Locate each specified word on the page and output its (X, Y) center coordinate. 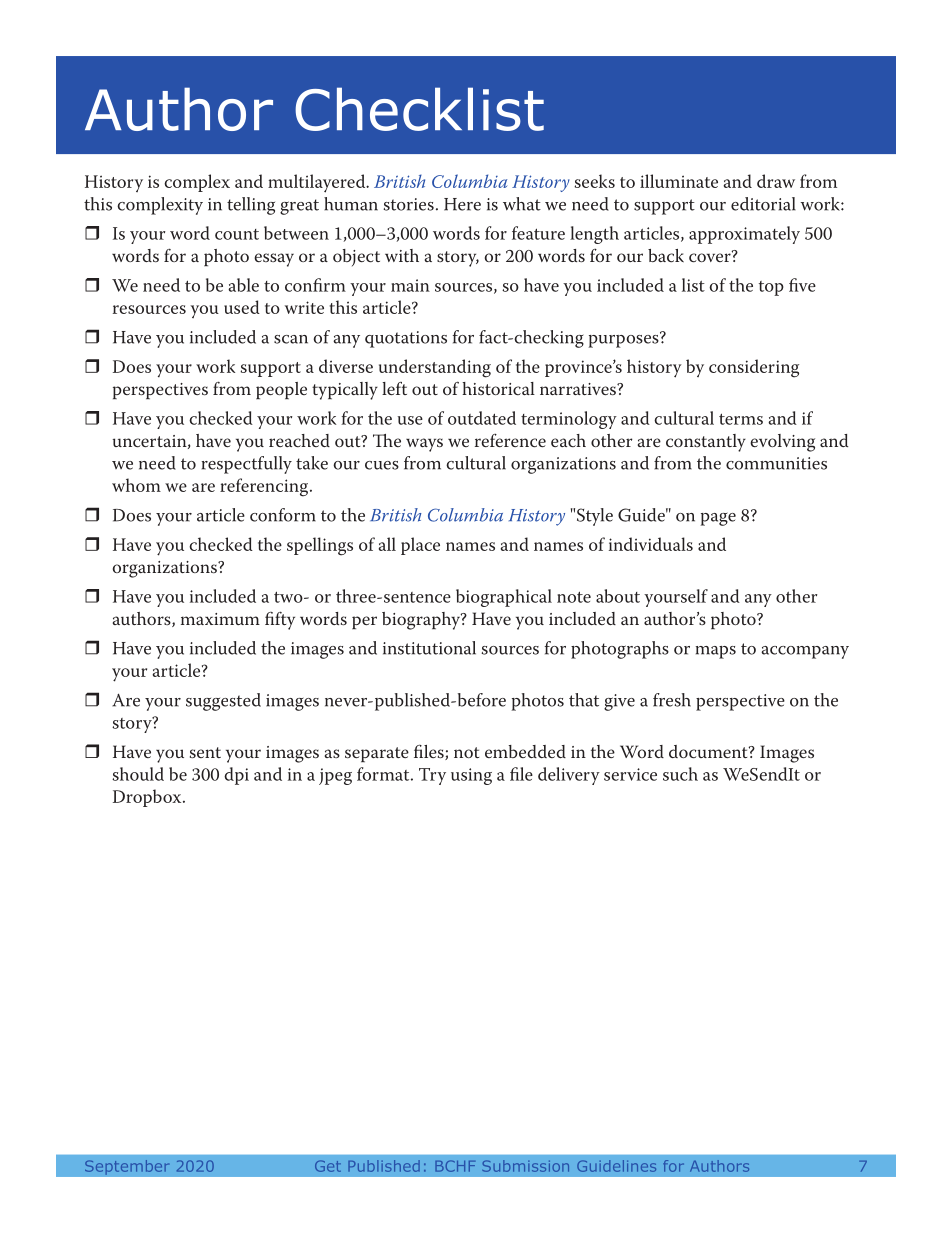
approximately (744, 235)
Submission (525, 1166)
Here (462, 204)
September (127, 1167)
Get (328, 1166)
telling (251, 206)
